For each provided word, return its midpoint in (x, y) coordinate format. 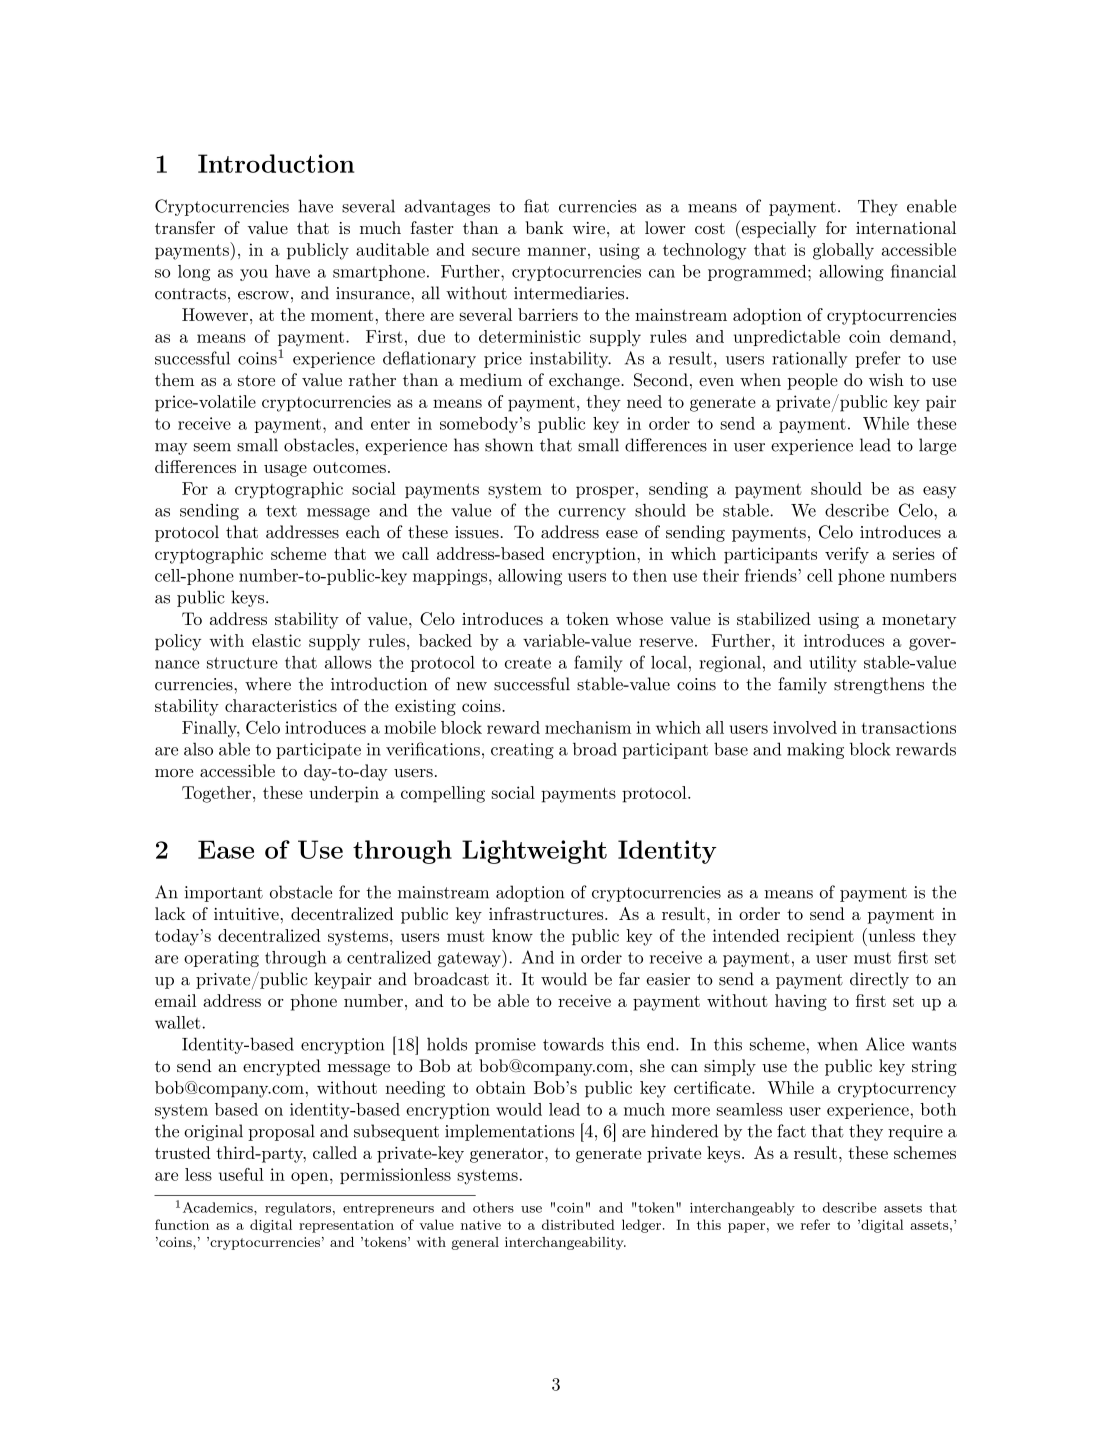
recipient (820, 937)
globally (843, 251)
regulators (298, 1209)
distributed (578, 1224)
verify (847, 555)
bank (544, 227)
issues (477, 532)
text (281, 511)
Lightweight (534, 852)
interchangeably (742, 1209)
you (254, 275)
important (224, 894)
